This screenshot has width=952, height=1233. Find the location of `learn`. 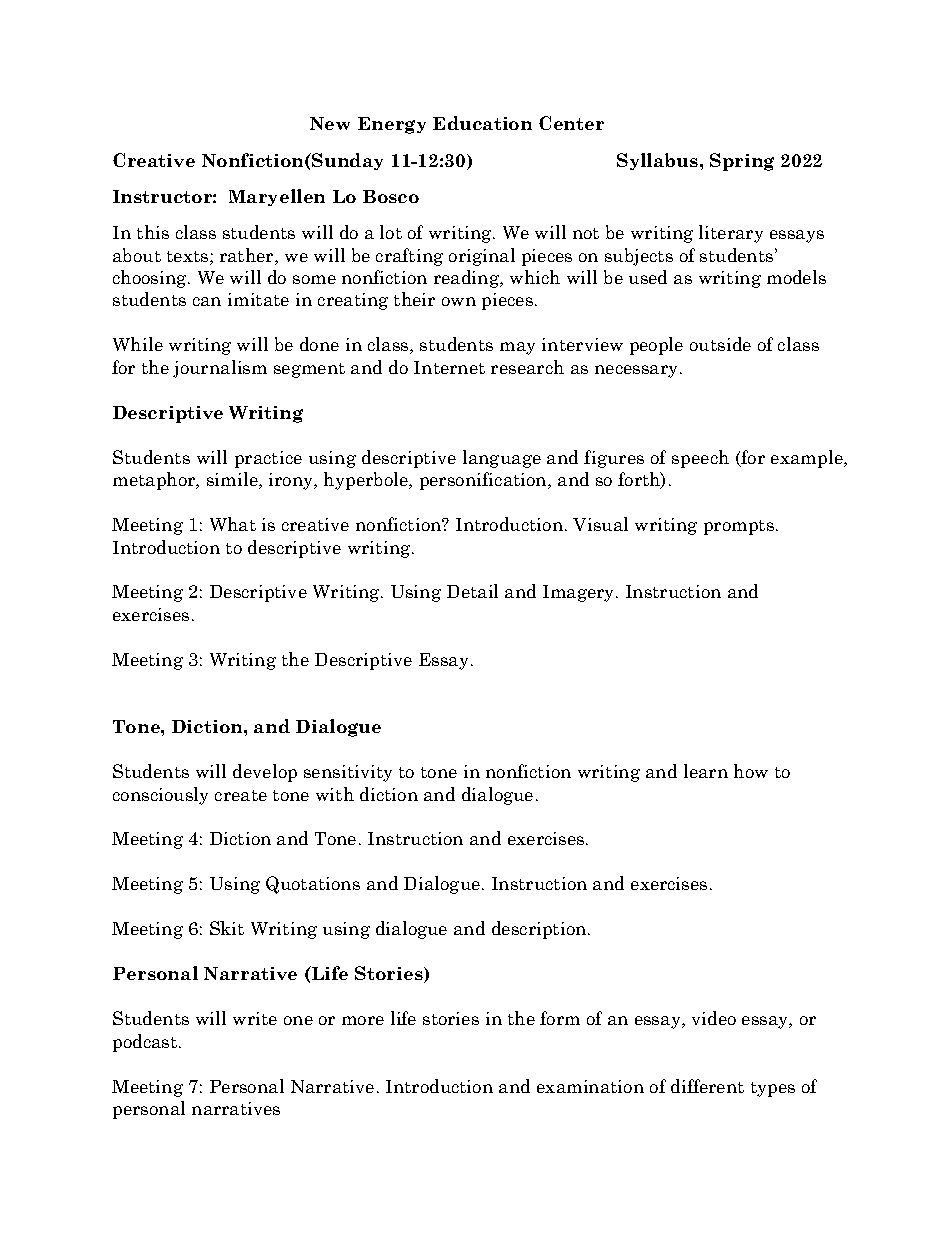

learn is located at coordinates (706, 771).
